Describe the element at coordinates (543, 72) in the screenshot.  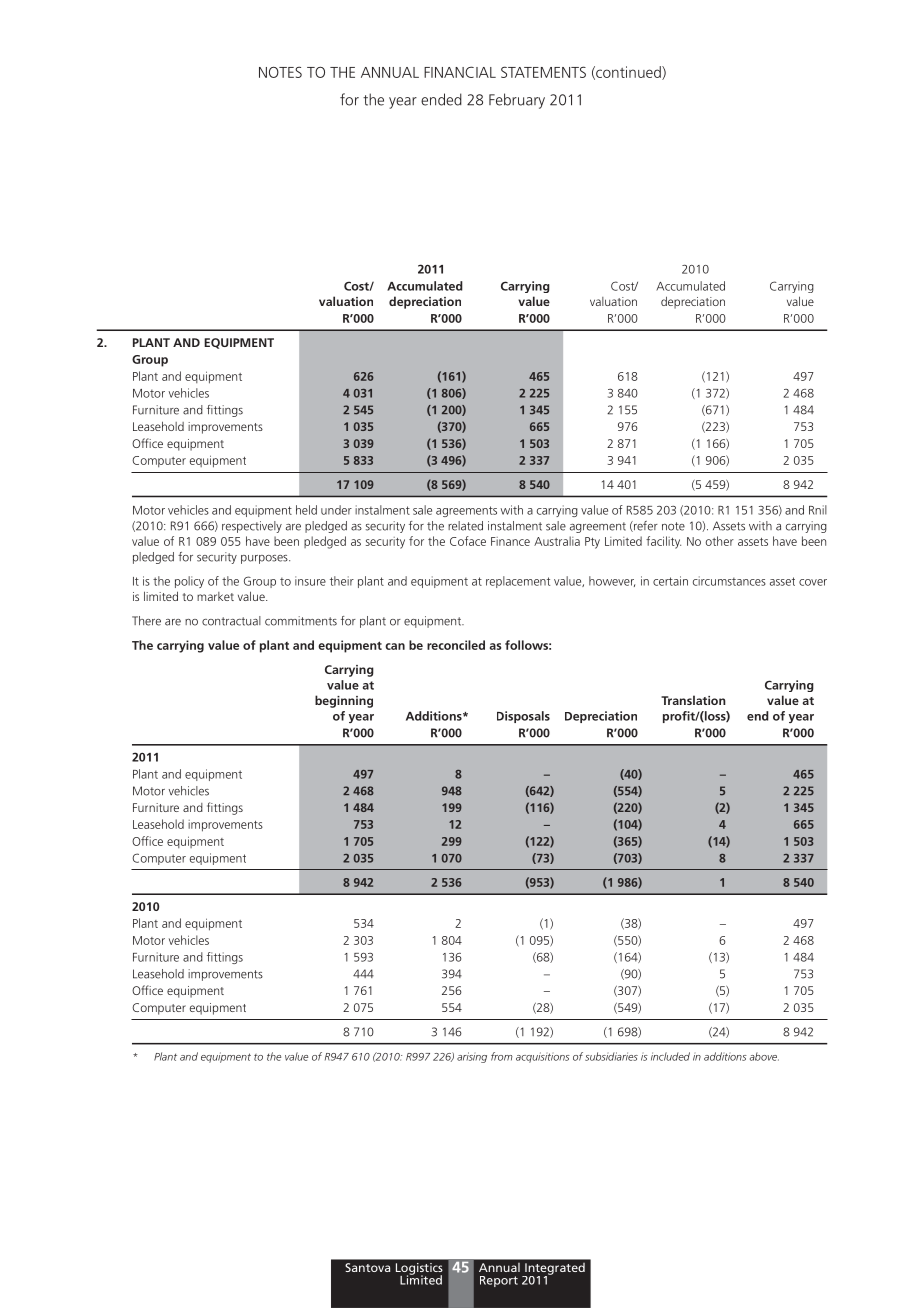
I see `STATEMENTS` at that location.
